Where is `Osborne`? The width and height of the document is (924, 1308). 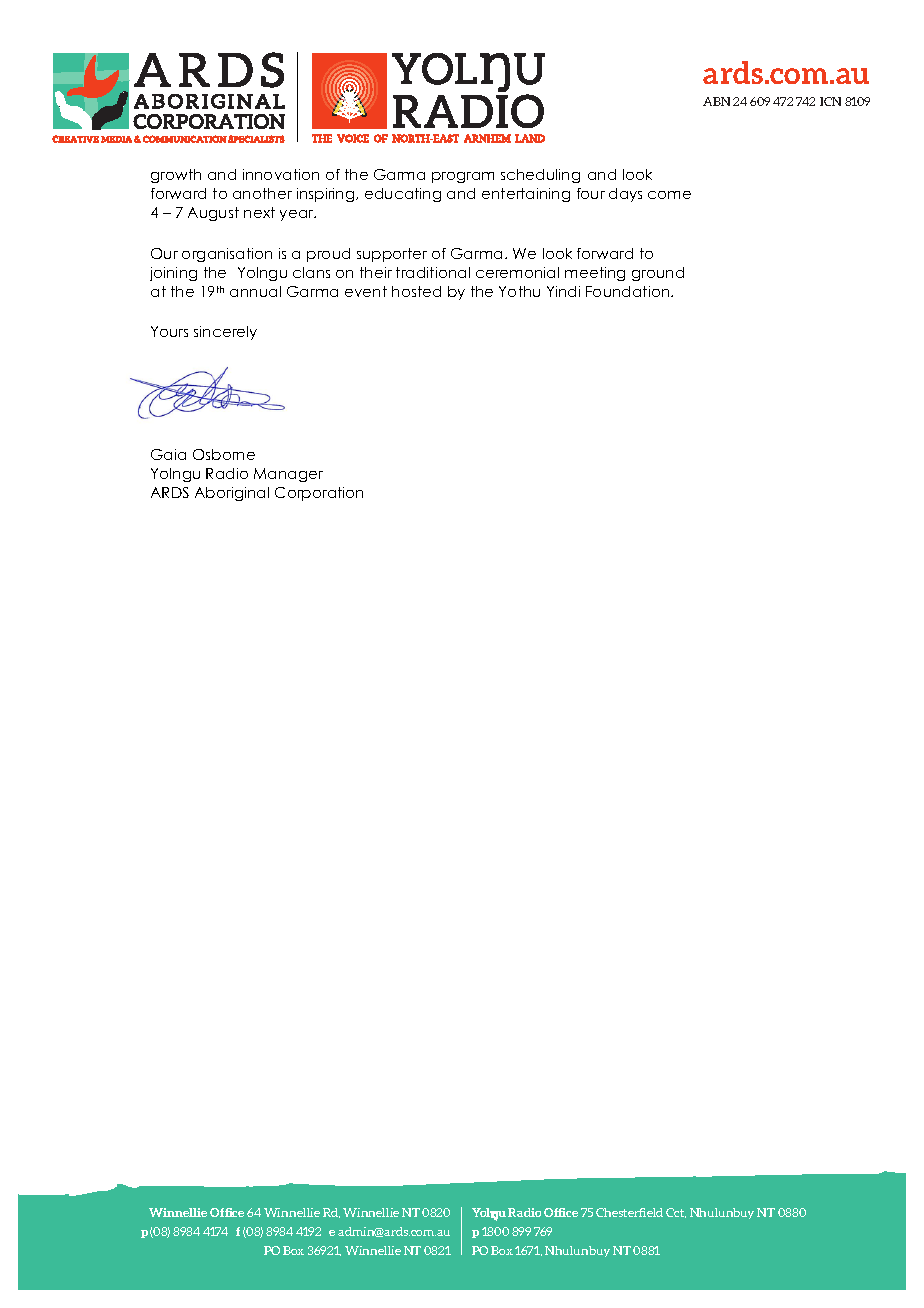
Osborne is located at coordinates (224, 454).
